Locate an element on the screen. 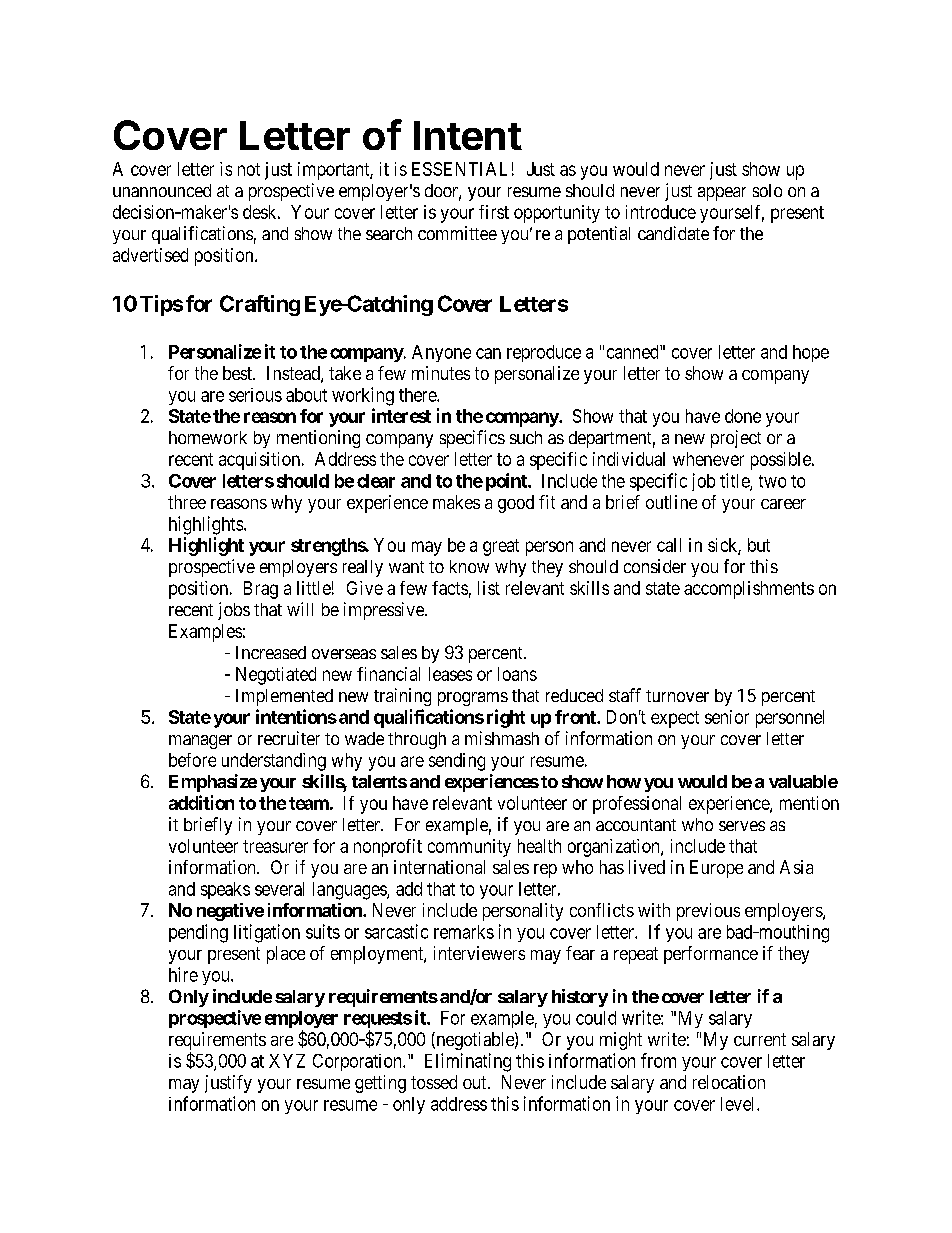  community is located at coordinates (469, 848).
